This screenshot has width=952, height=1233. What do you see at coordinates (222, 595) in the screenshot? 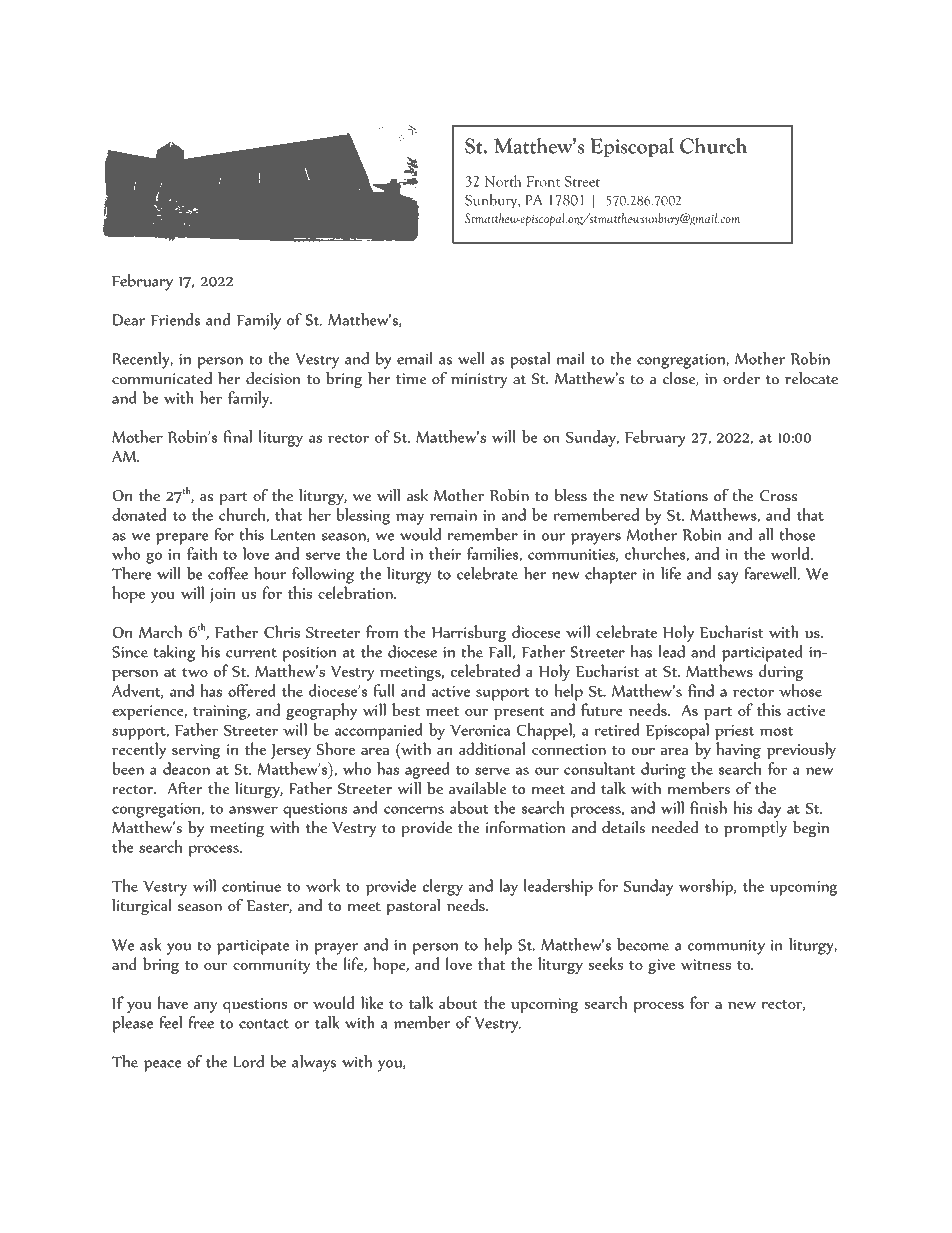
I see `join` at bounding box center [222, 595].
